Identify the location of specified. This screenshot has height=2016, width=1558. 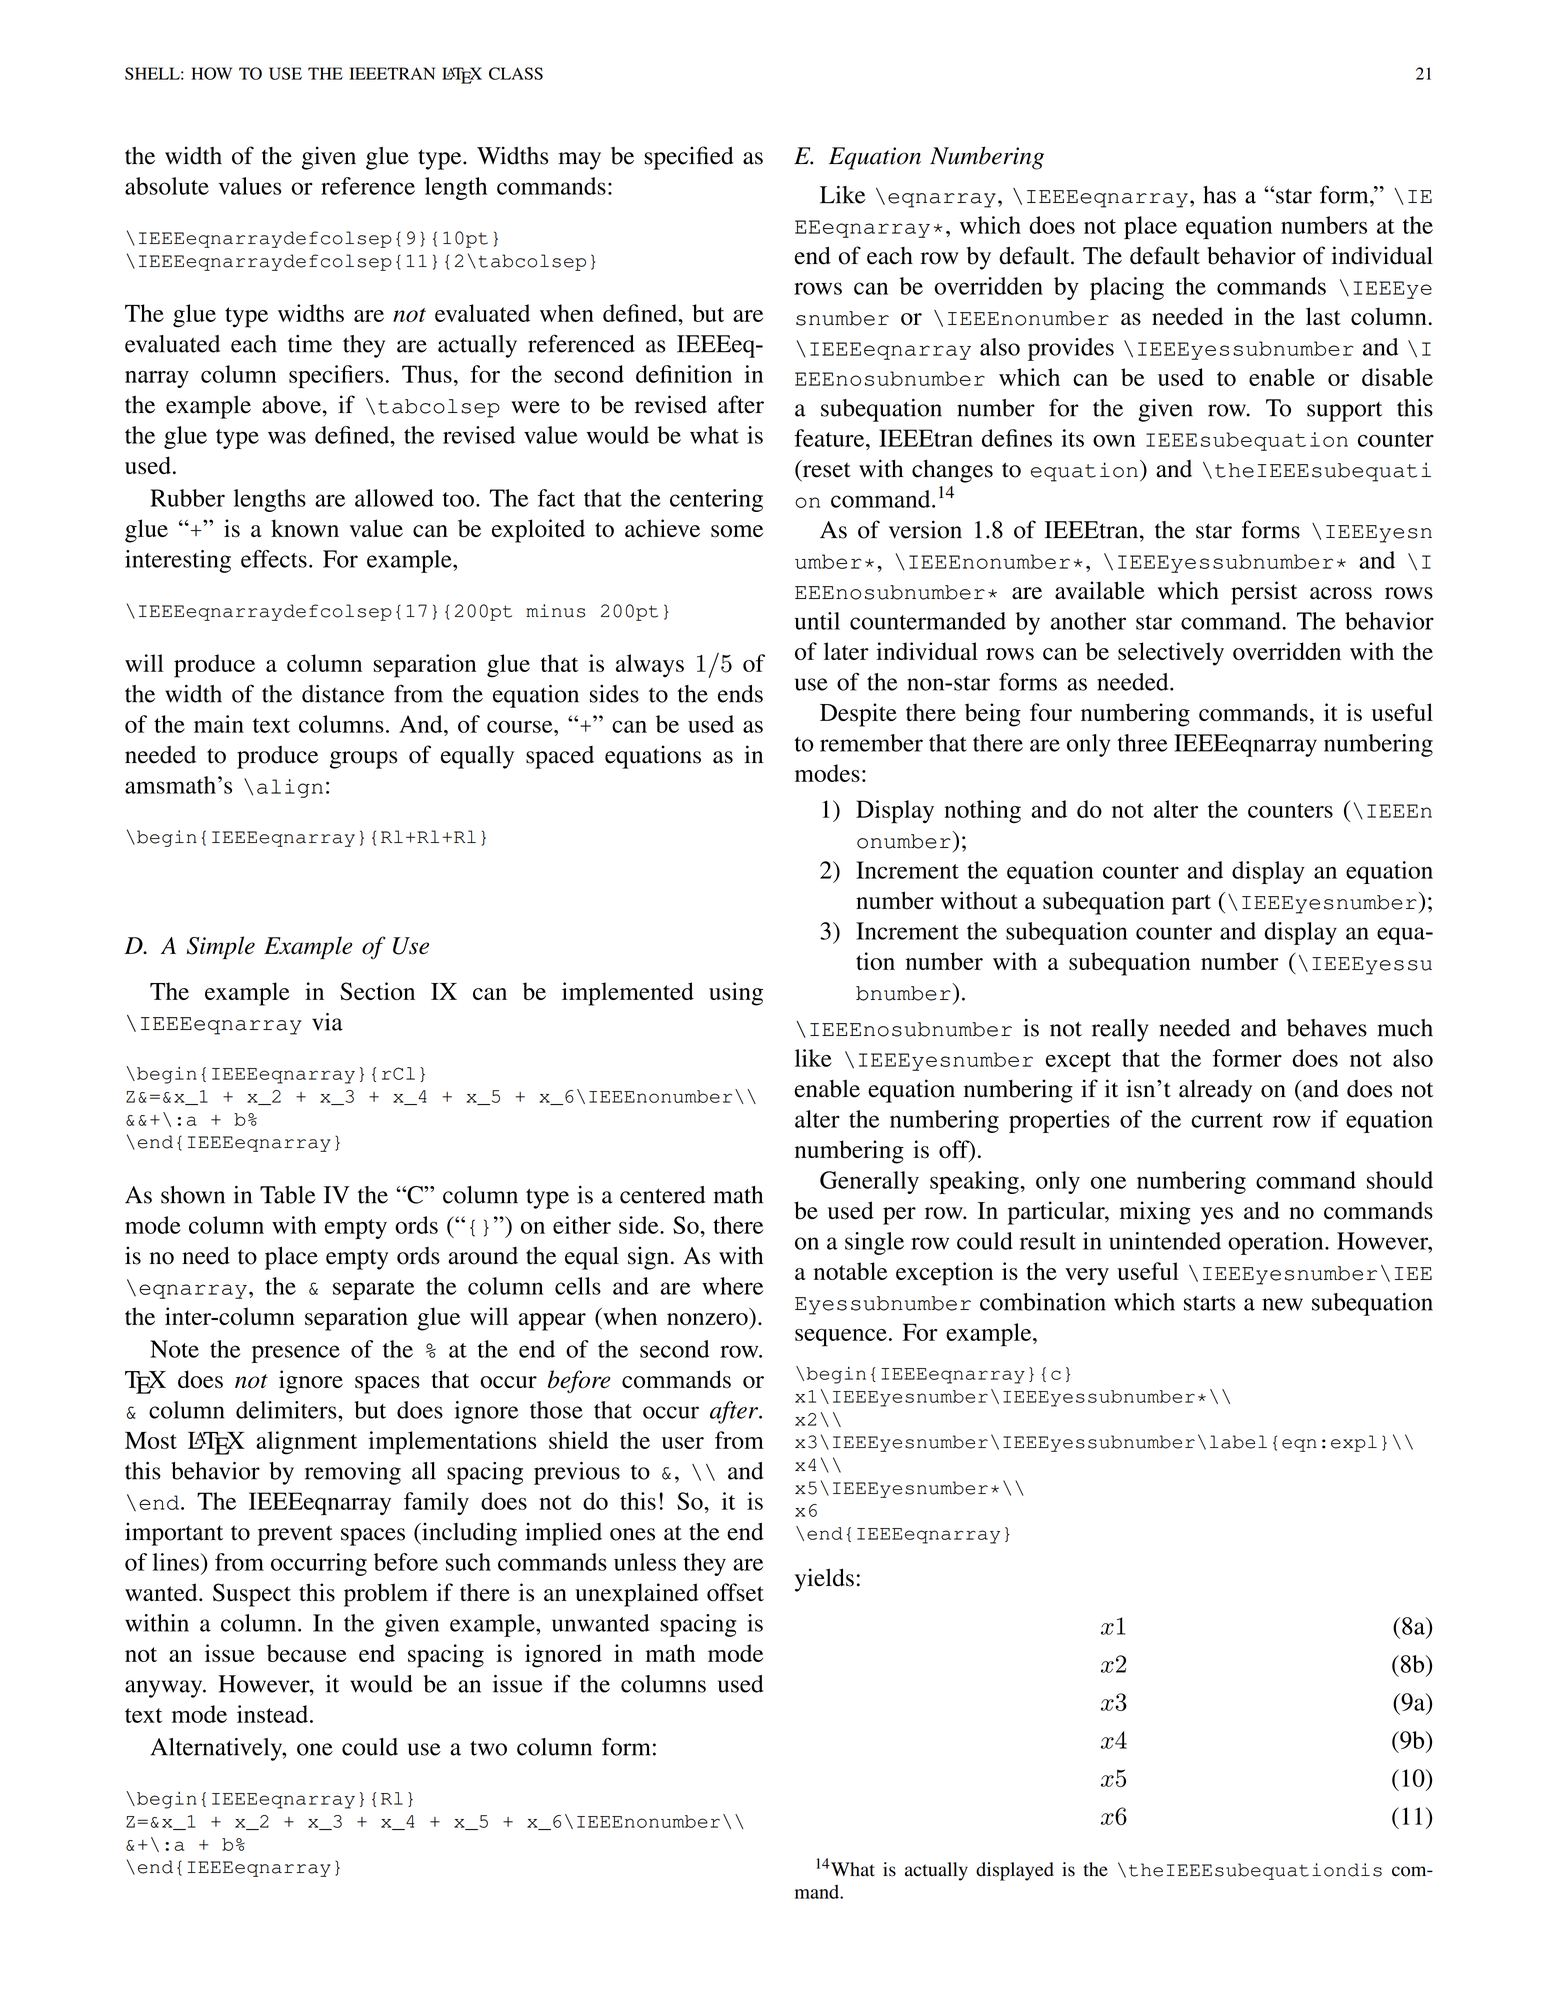
(689, 158).
